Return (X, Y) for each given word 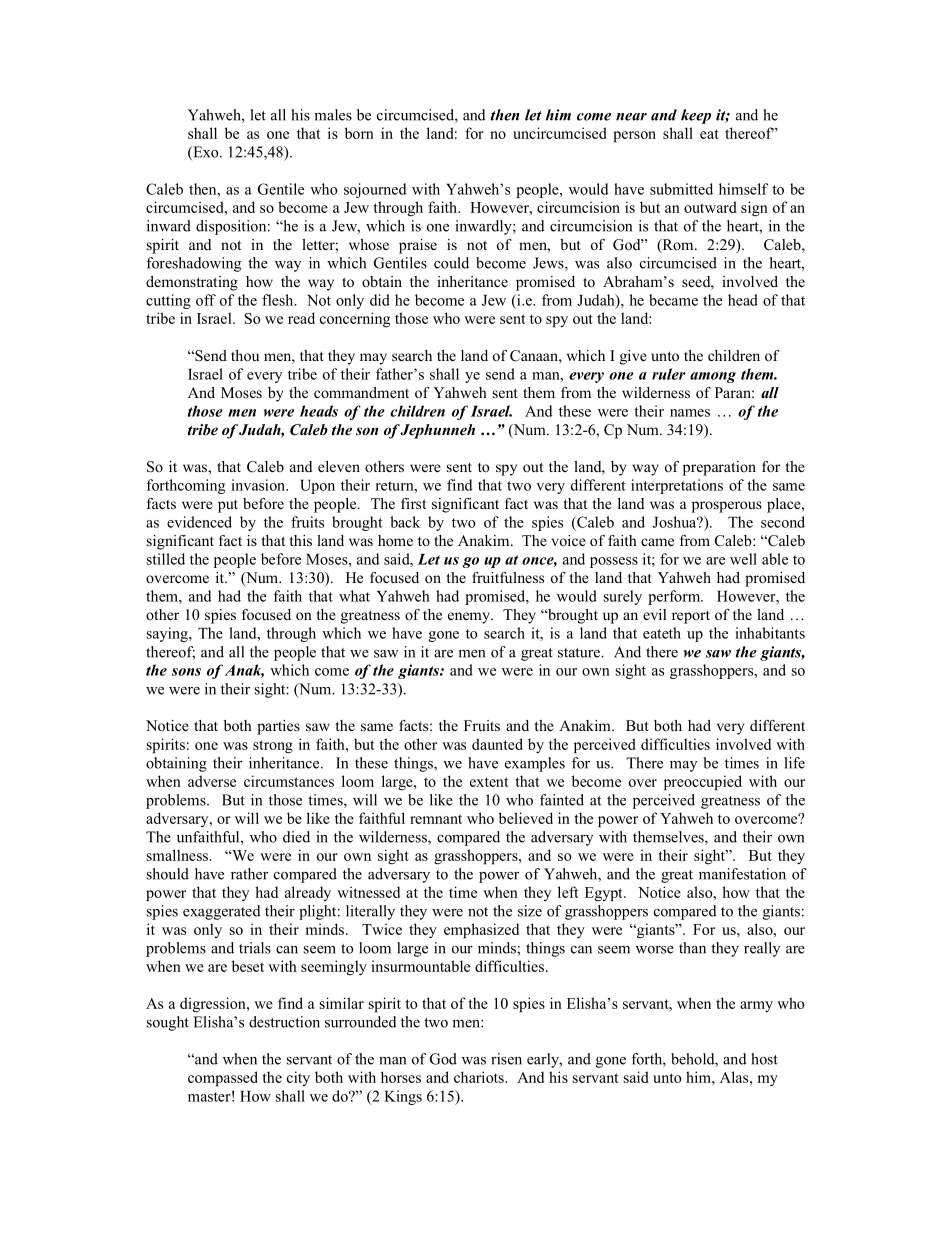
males (333, 115)
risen (506, 1059)
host (764, 1059)
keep (696, 116)
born (359, 133)
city (298, 1078)
